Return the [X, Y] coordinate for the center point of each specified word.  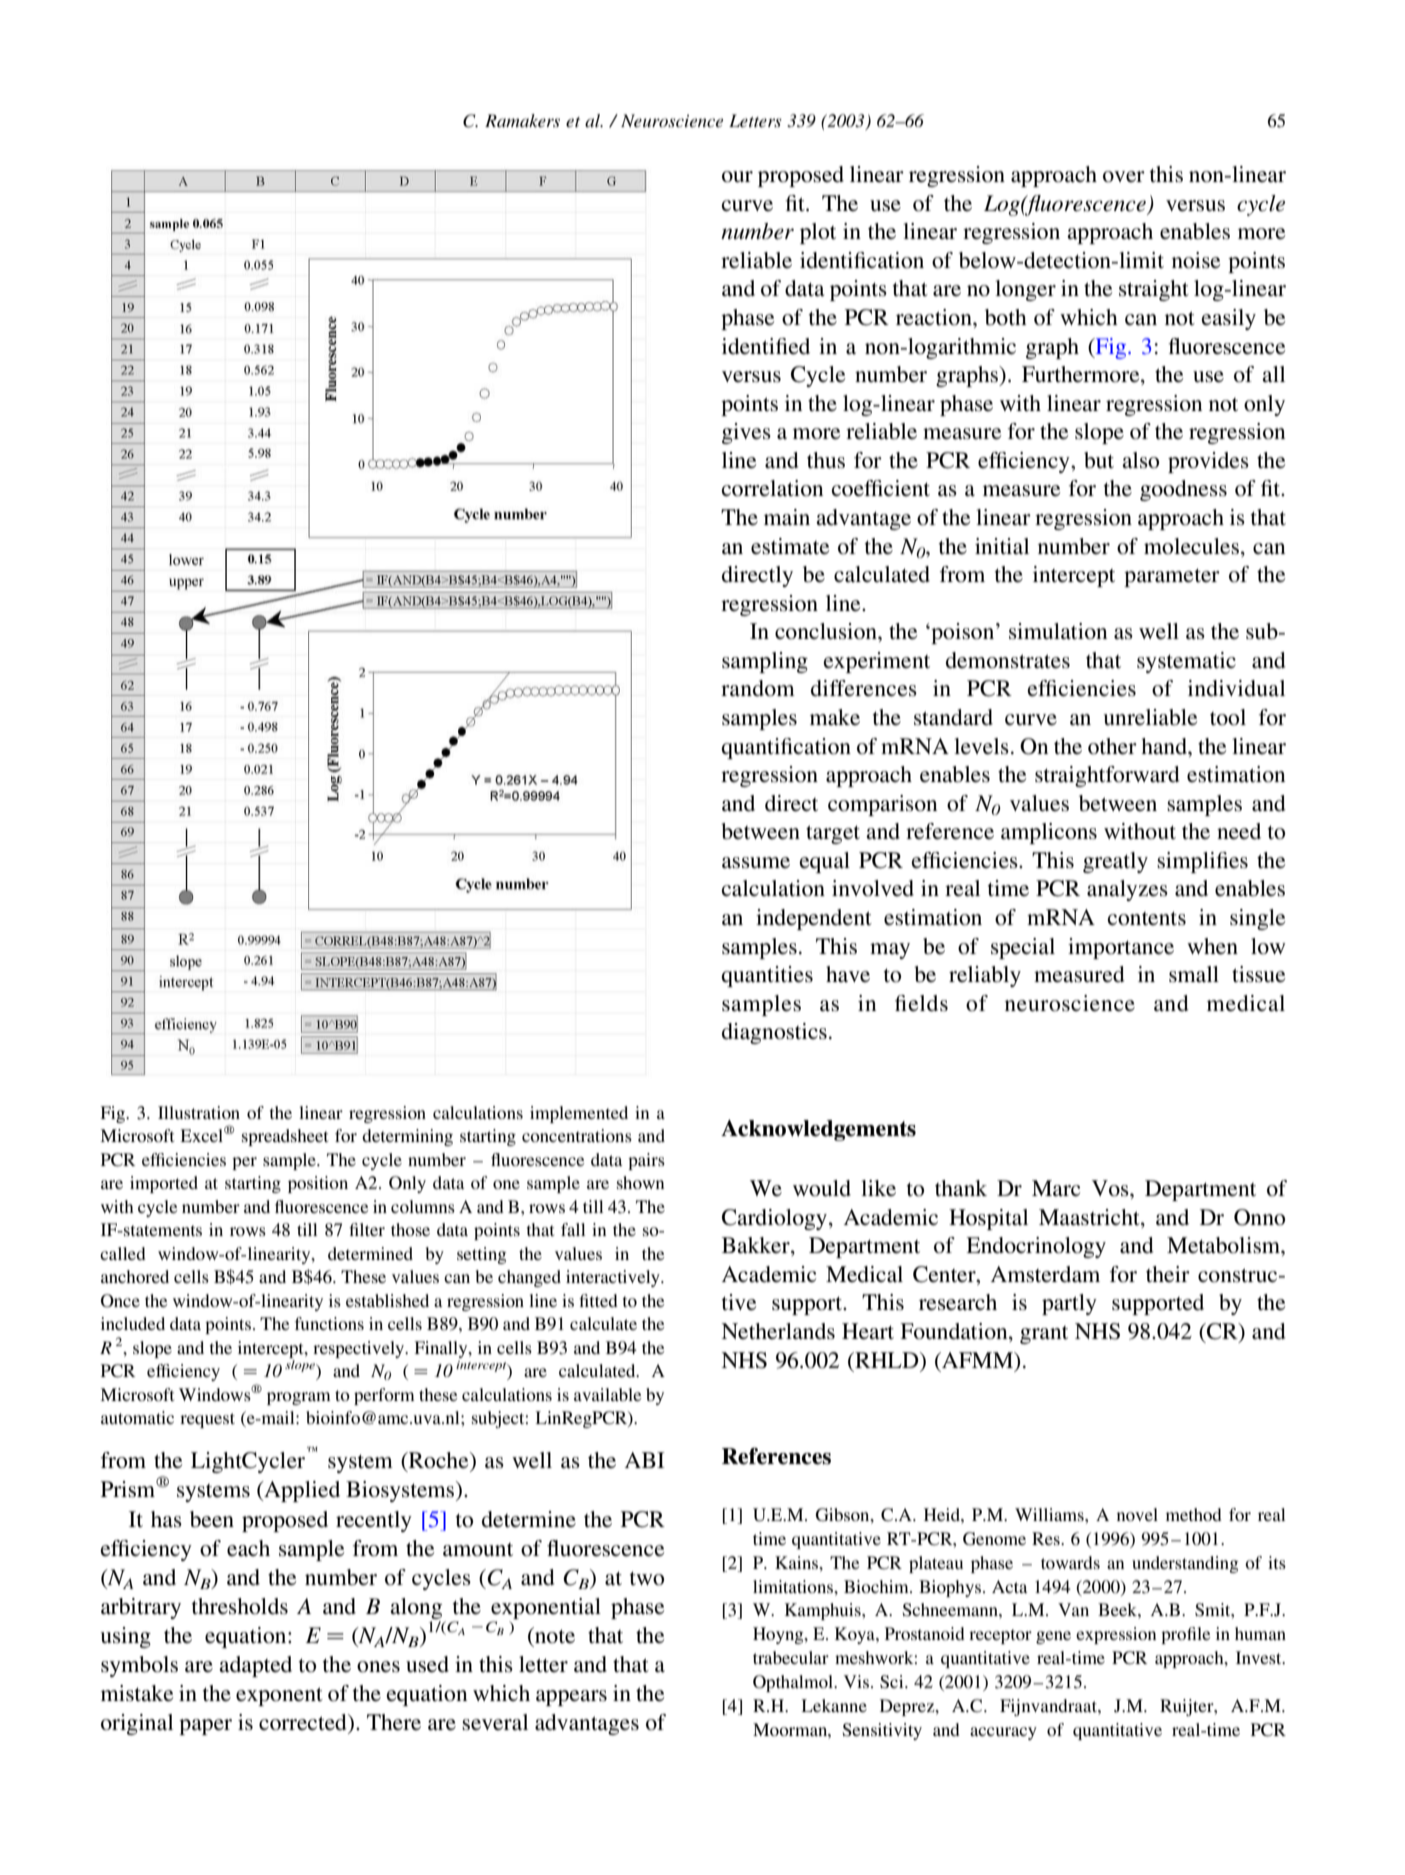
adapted [255, 1666]
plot [818, 233]
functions [329, 1323]
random [758, 688]
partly [1069, 1304]
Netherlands [778, 1331]
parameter [1172, 577]
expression [1116, 1635]
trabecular [791, 1657]
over [1124, 177]
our [737, 177]
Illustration [199, 1112]
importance [1121, 948]
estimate [790, 546]
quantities [767, 976]
